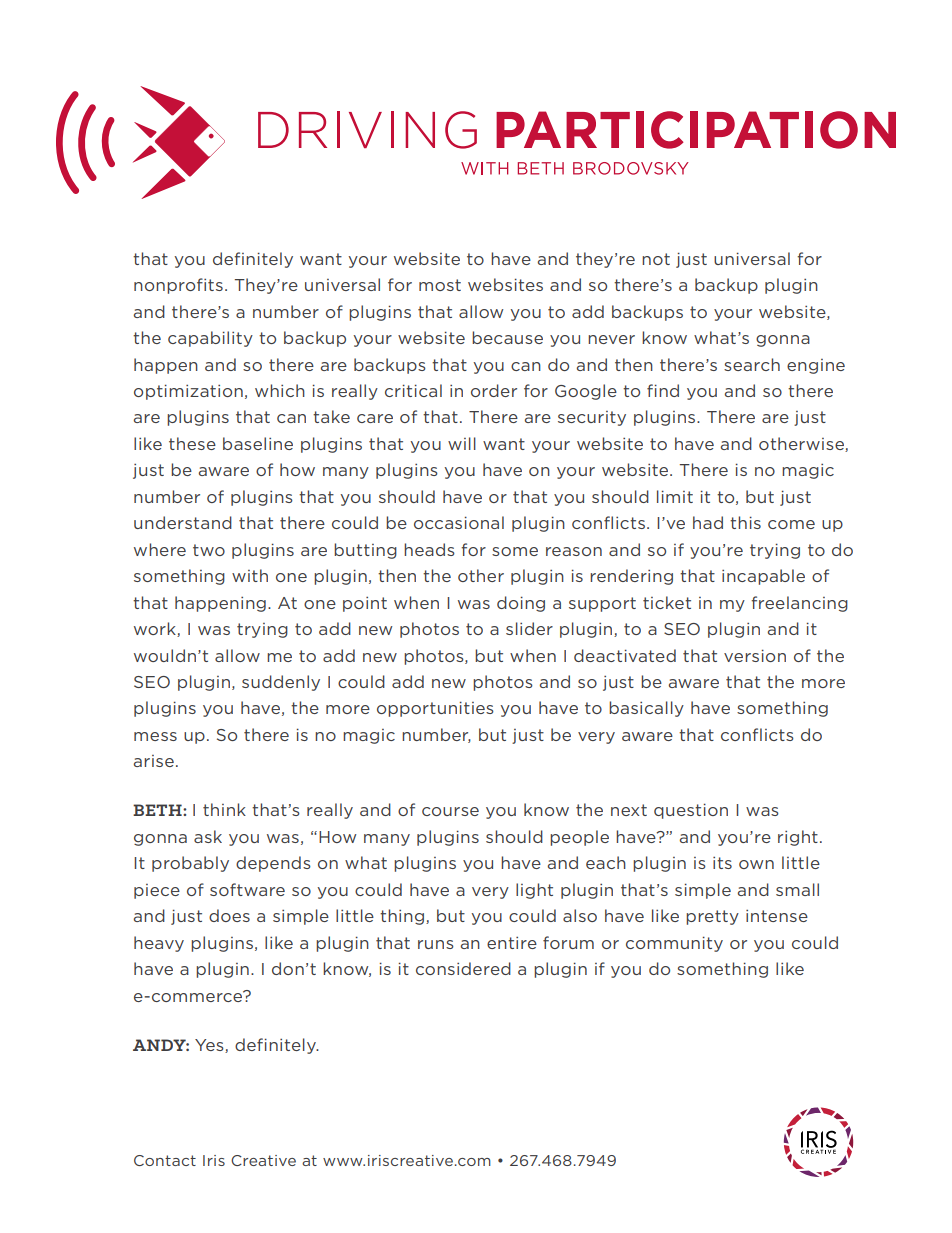 This page has height=1233, width=952. Describe the element at coordinates (450, 811) in the page. I see `course` at that location.
